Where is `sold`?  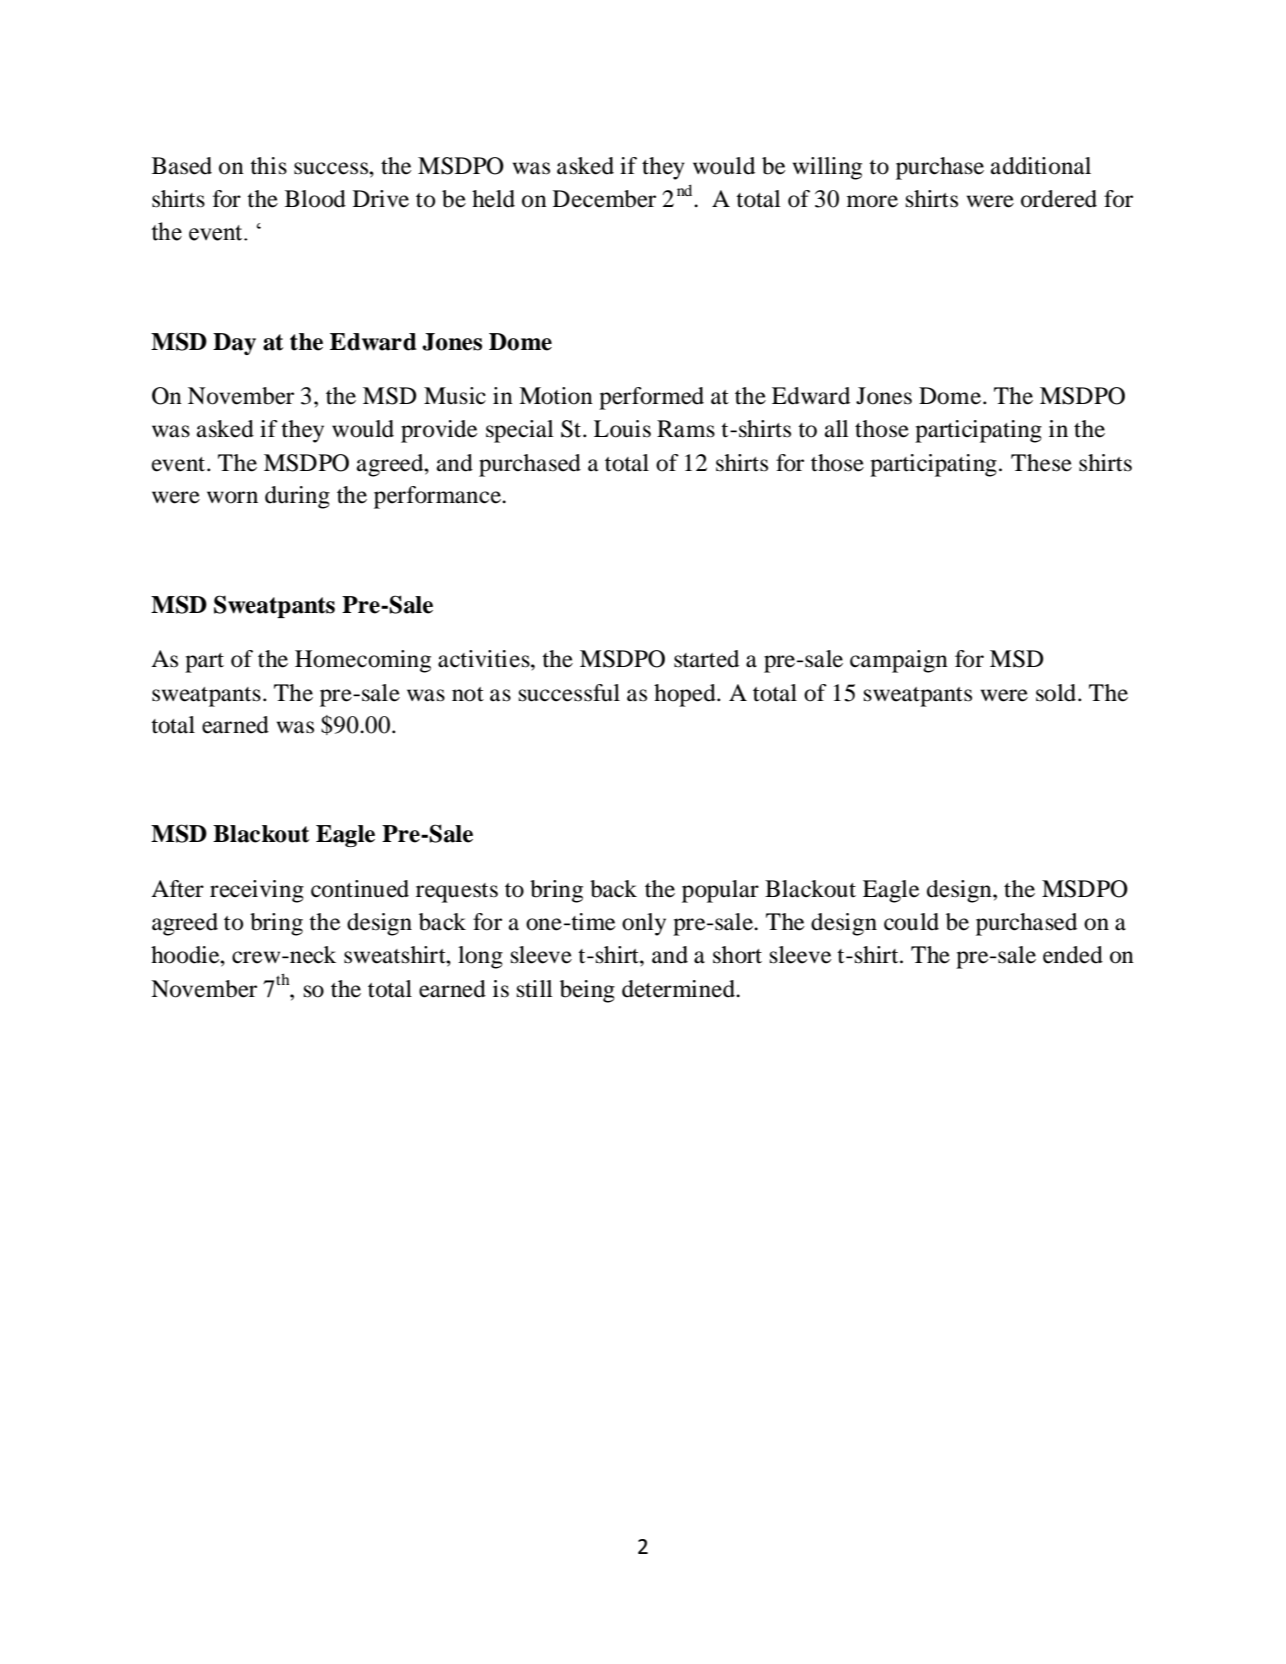 sold is located at coordinates (1057, 693).
